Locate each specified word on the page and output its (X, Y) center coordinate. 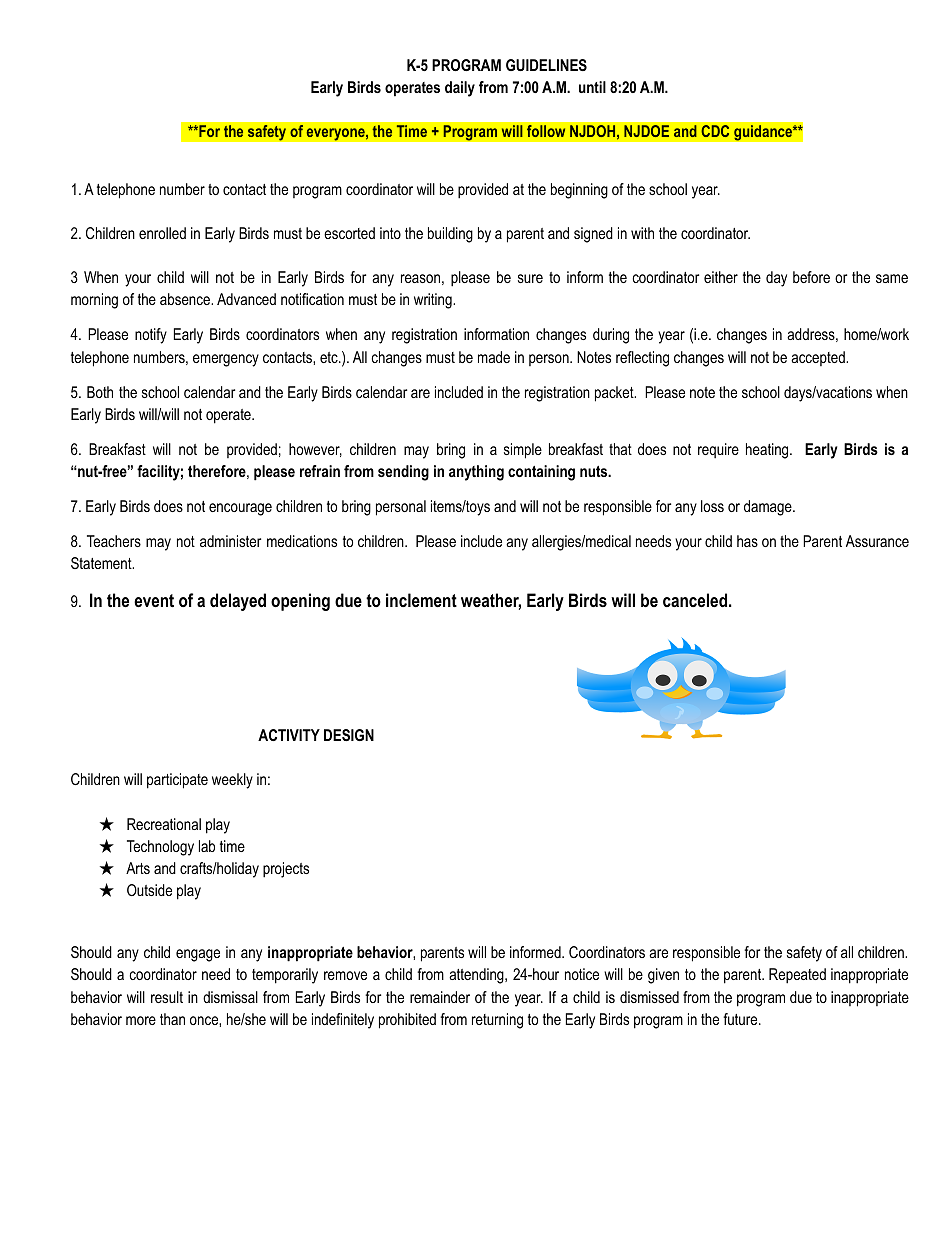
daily (460, 89)
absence (186, 299)
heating (768, 451)
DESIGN (349, 735)
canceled (695, 600)
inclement (421, 600)
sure (530, 278)
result (167, 997)
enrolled (162, 233)
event (154, 601)
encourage (240, 509)
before (811, 277)
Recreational (164, 824)
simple (523, 451)
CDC (715, 131)
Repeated (797, 976)
